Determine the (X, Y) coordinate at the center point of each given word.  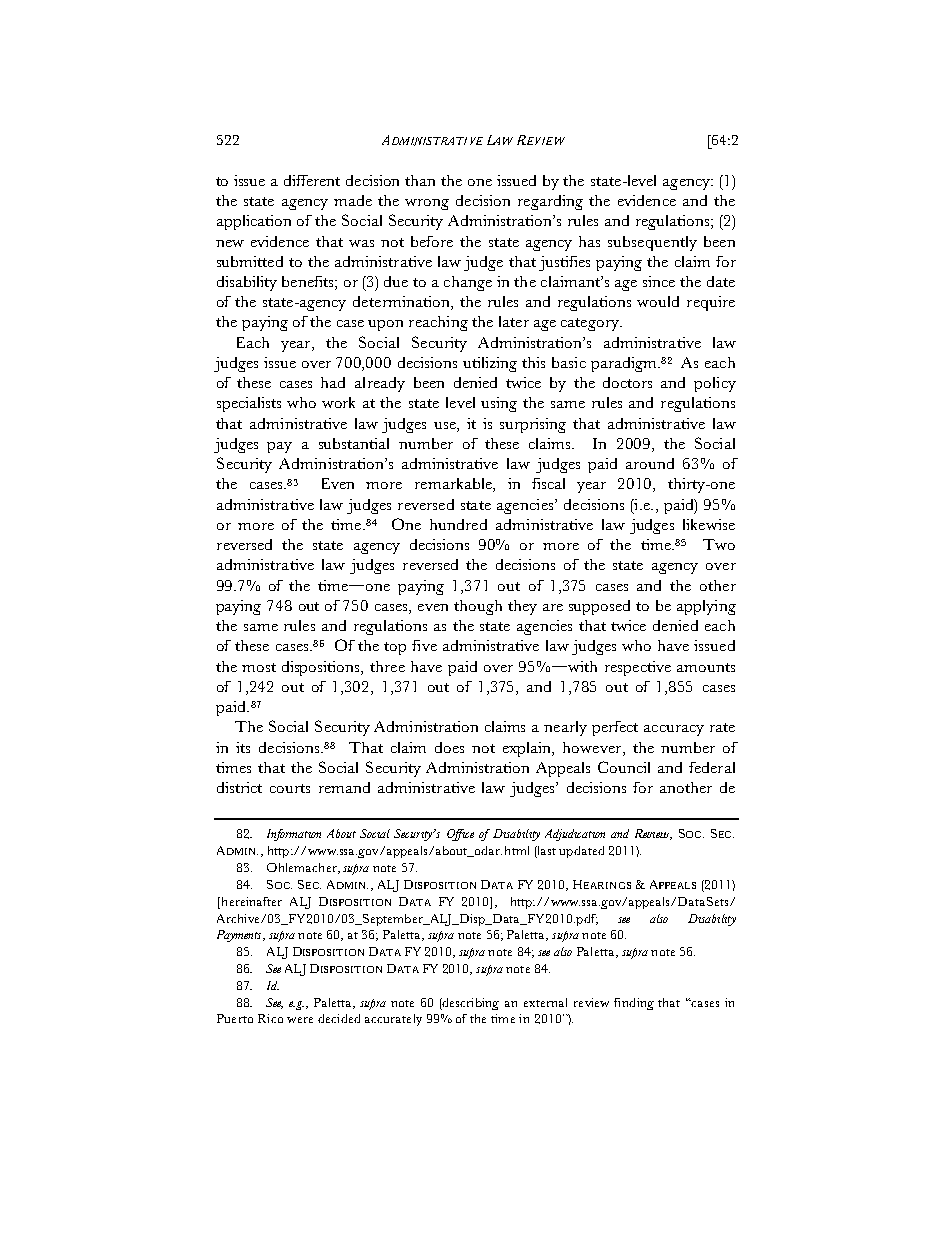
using (499, 404)
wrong (427, 204)
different (312, 180)
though (478, 607)
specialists (249, 404)
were (300, 1020)
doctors (627, 382)
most (259, 667)
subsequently (652, 243)
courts (290, 788)
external (545, 1002)
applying (706, 607)
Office (460, 835)
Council (624, 767)
